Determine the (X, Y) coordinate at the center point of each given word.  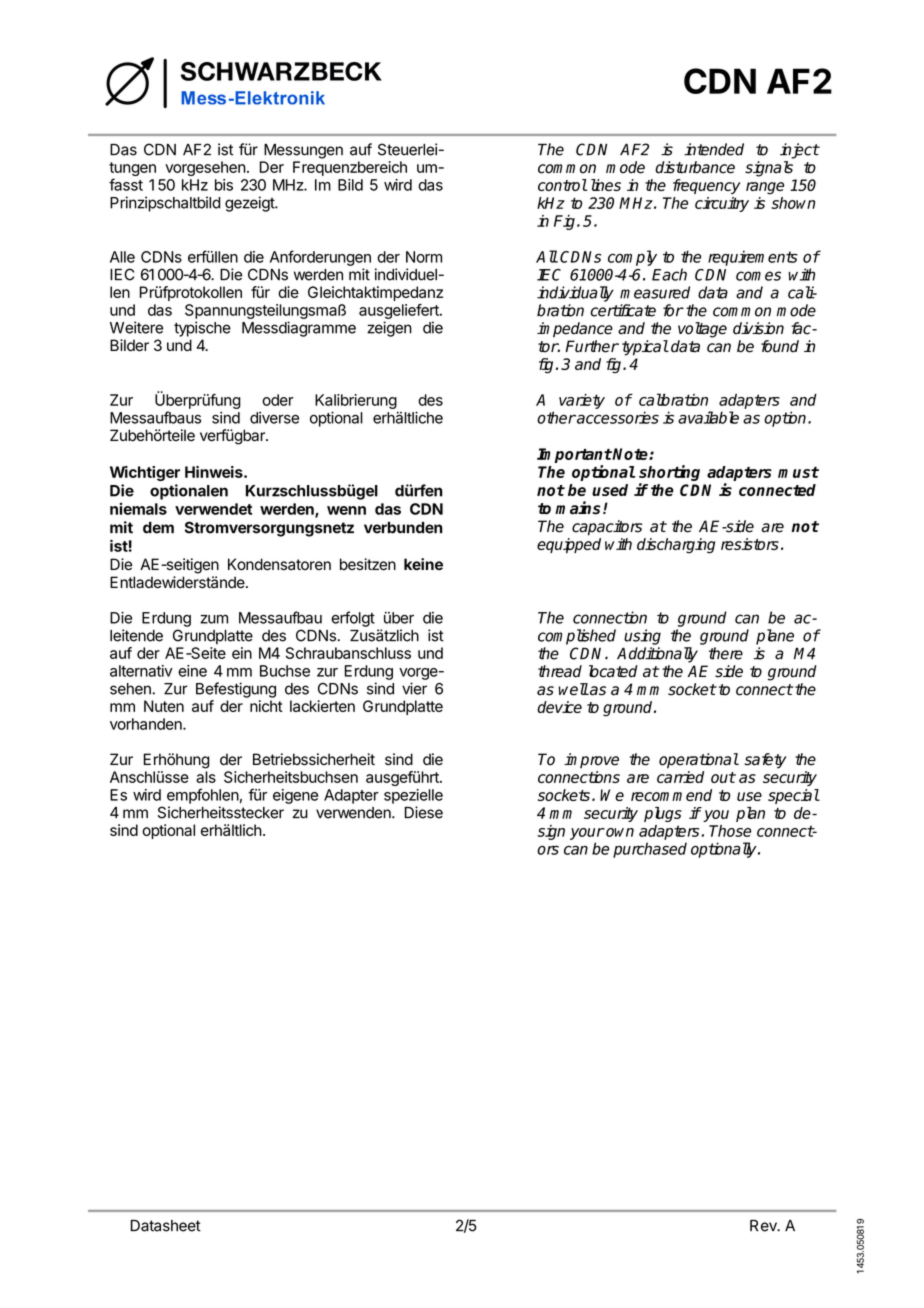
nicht (266, 706)
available (708, 417)
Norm (424, 257)
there (726, 653)
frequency (707, 186)
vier (414, 688)
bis (224, 185)
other (556, 417)
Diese (424, 812)
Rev (764, 1226)
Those (730, 831)
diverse (274, 418)
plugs (663, 814)
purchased (650, 850)
